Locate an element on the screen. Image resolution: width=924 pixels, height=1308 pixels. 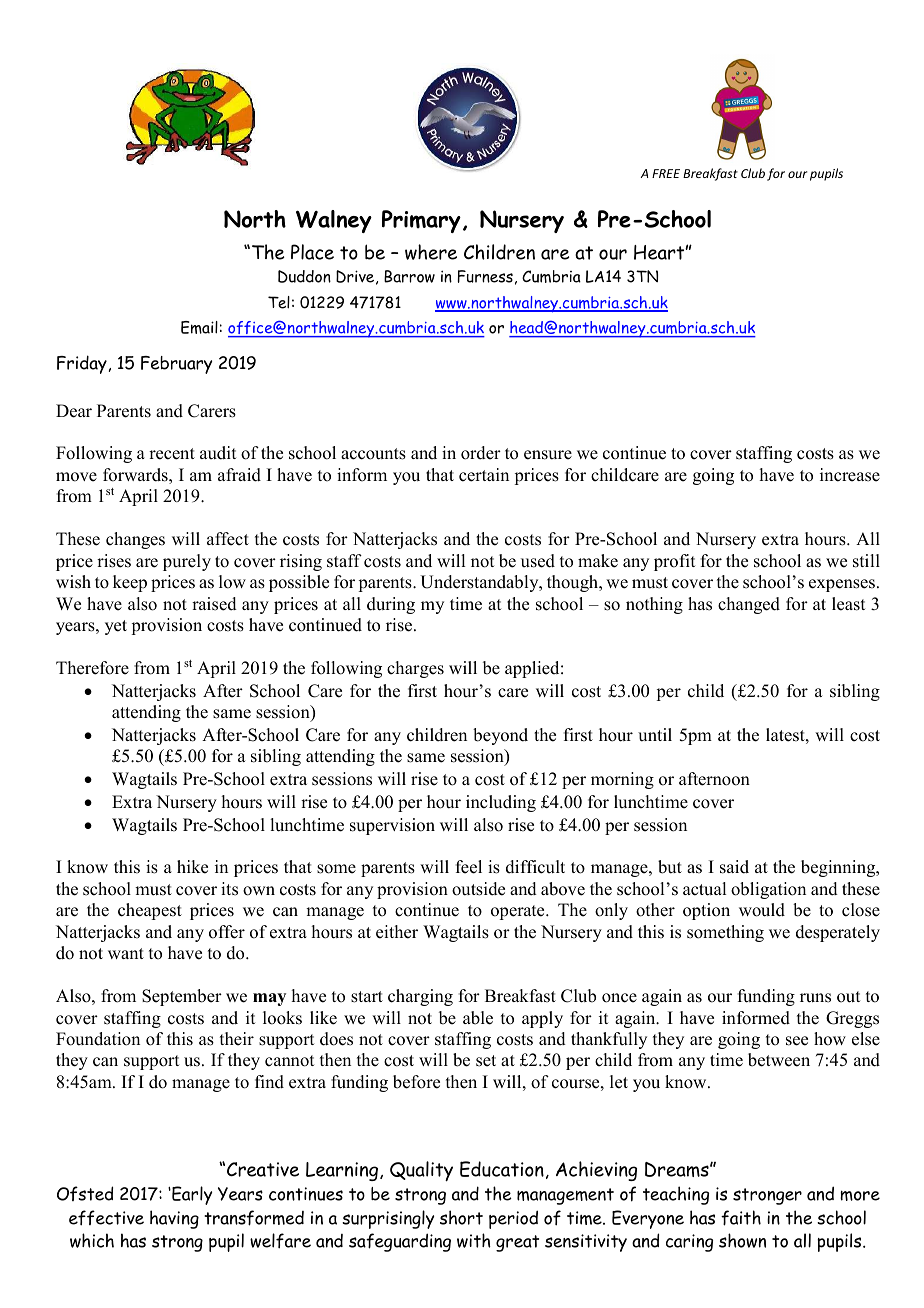
Place is located at coordinates (312, 252).
